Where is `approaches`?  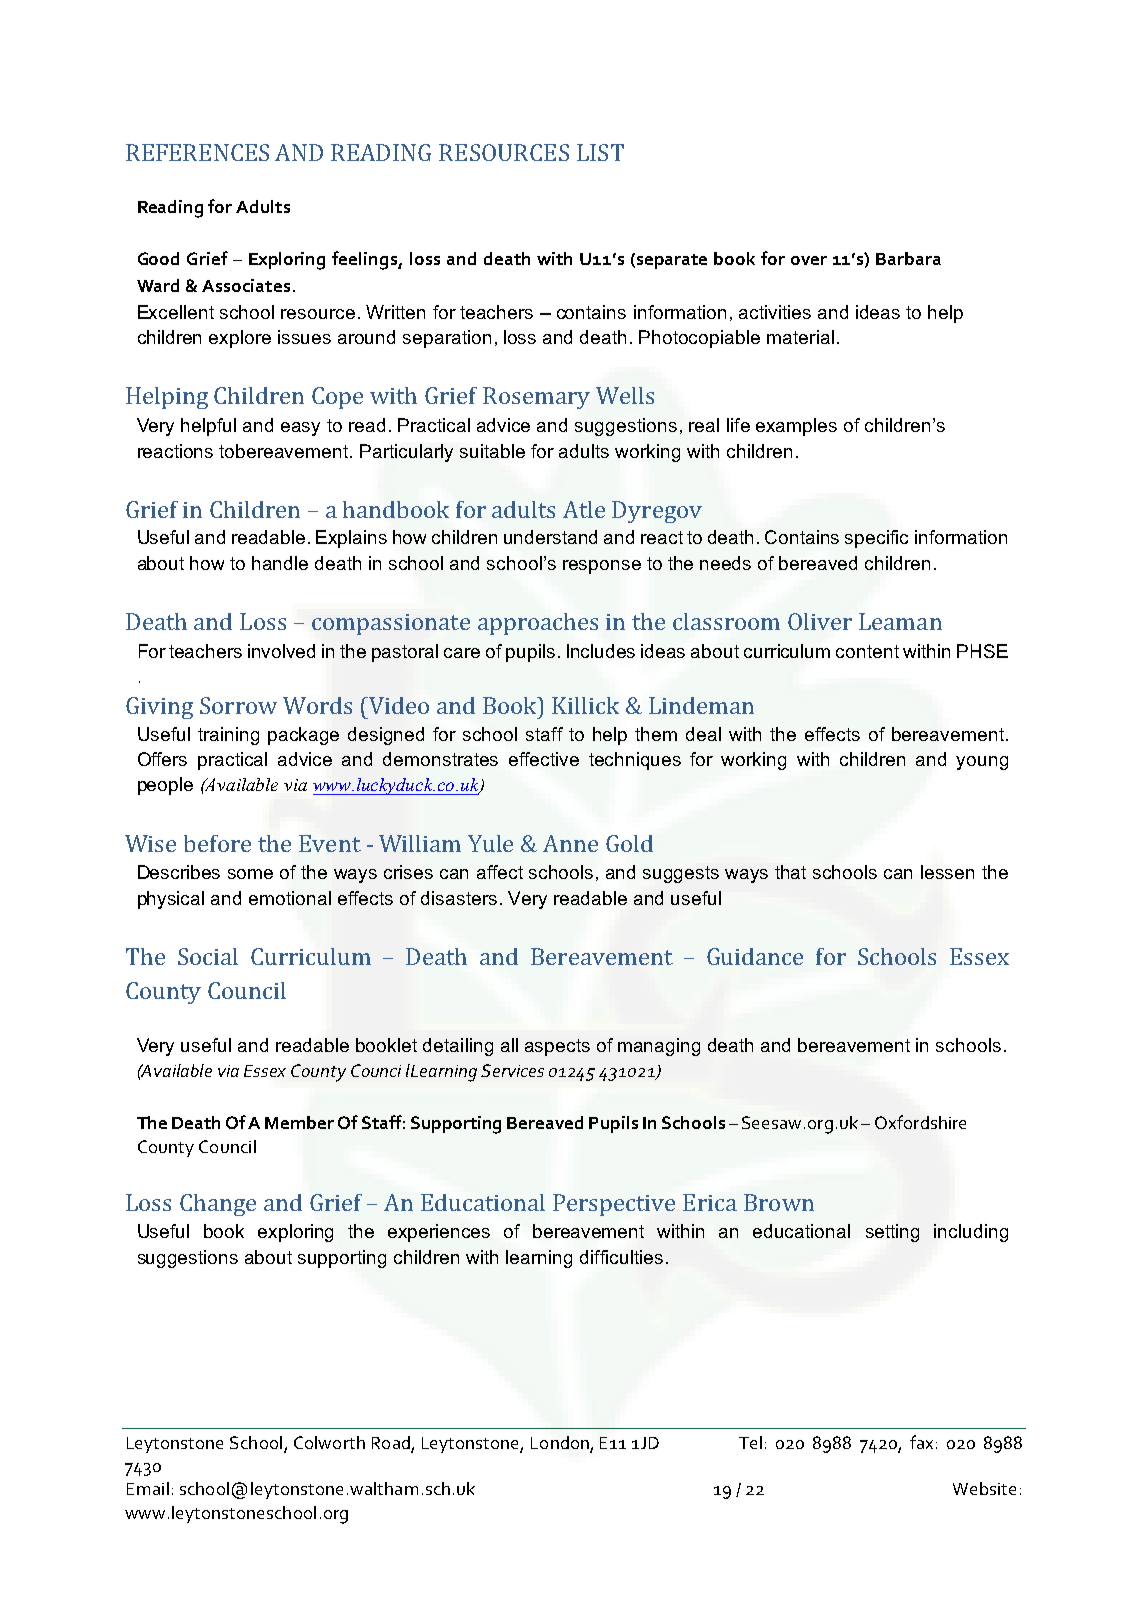 approaches is located at coordinates (538, 624).
